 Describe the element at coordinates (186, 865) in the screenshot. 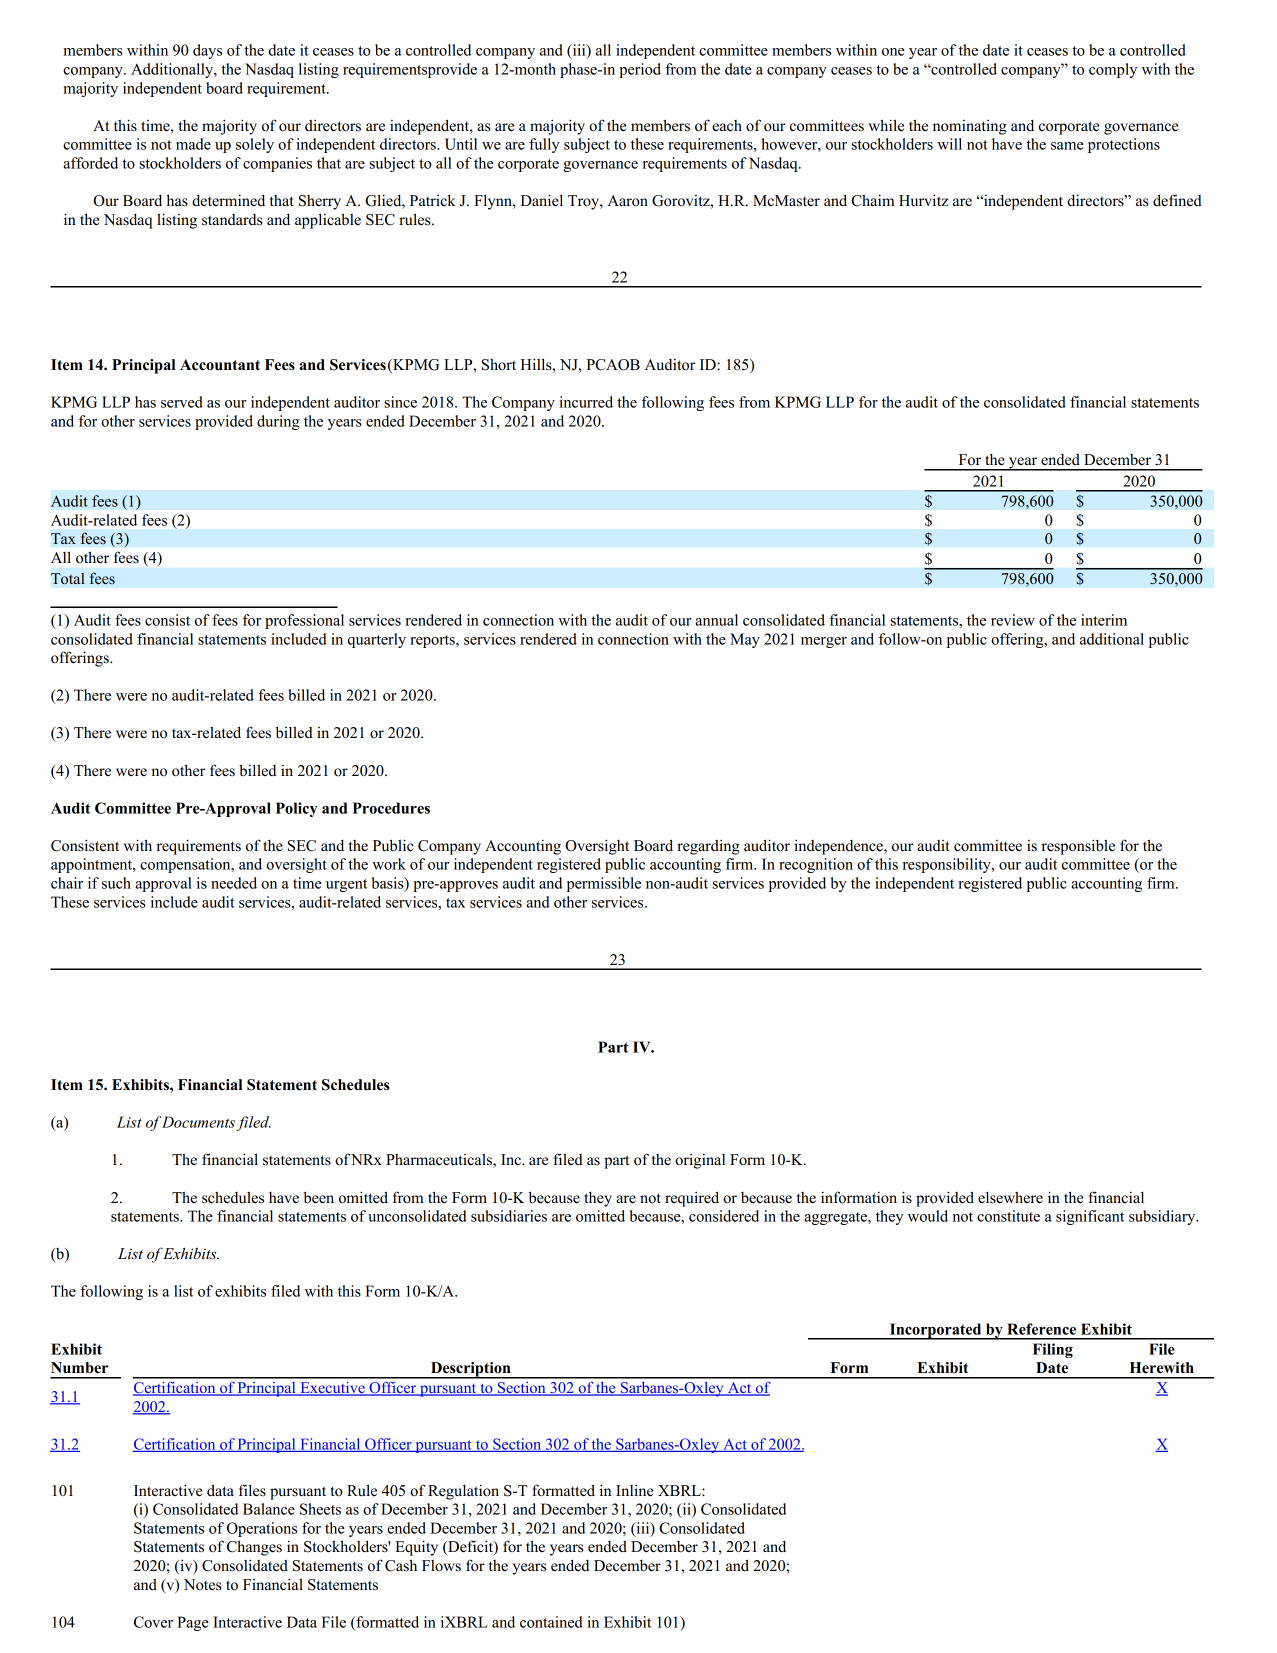

I see `compensation` at that location.
